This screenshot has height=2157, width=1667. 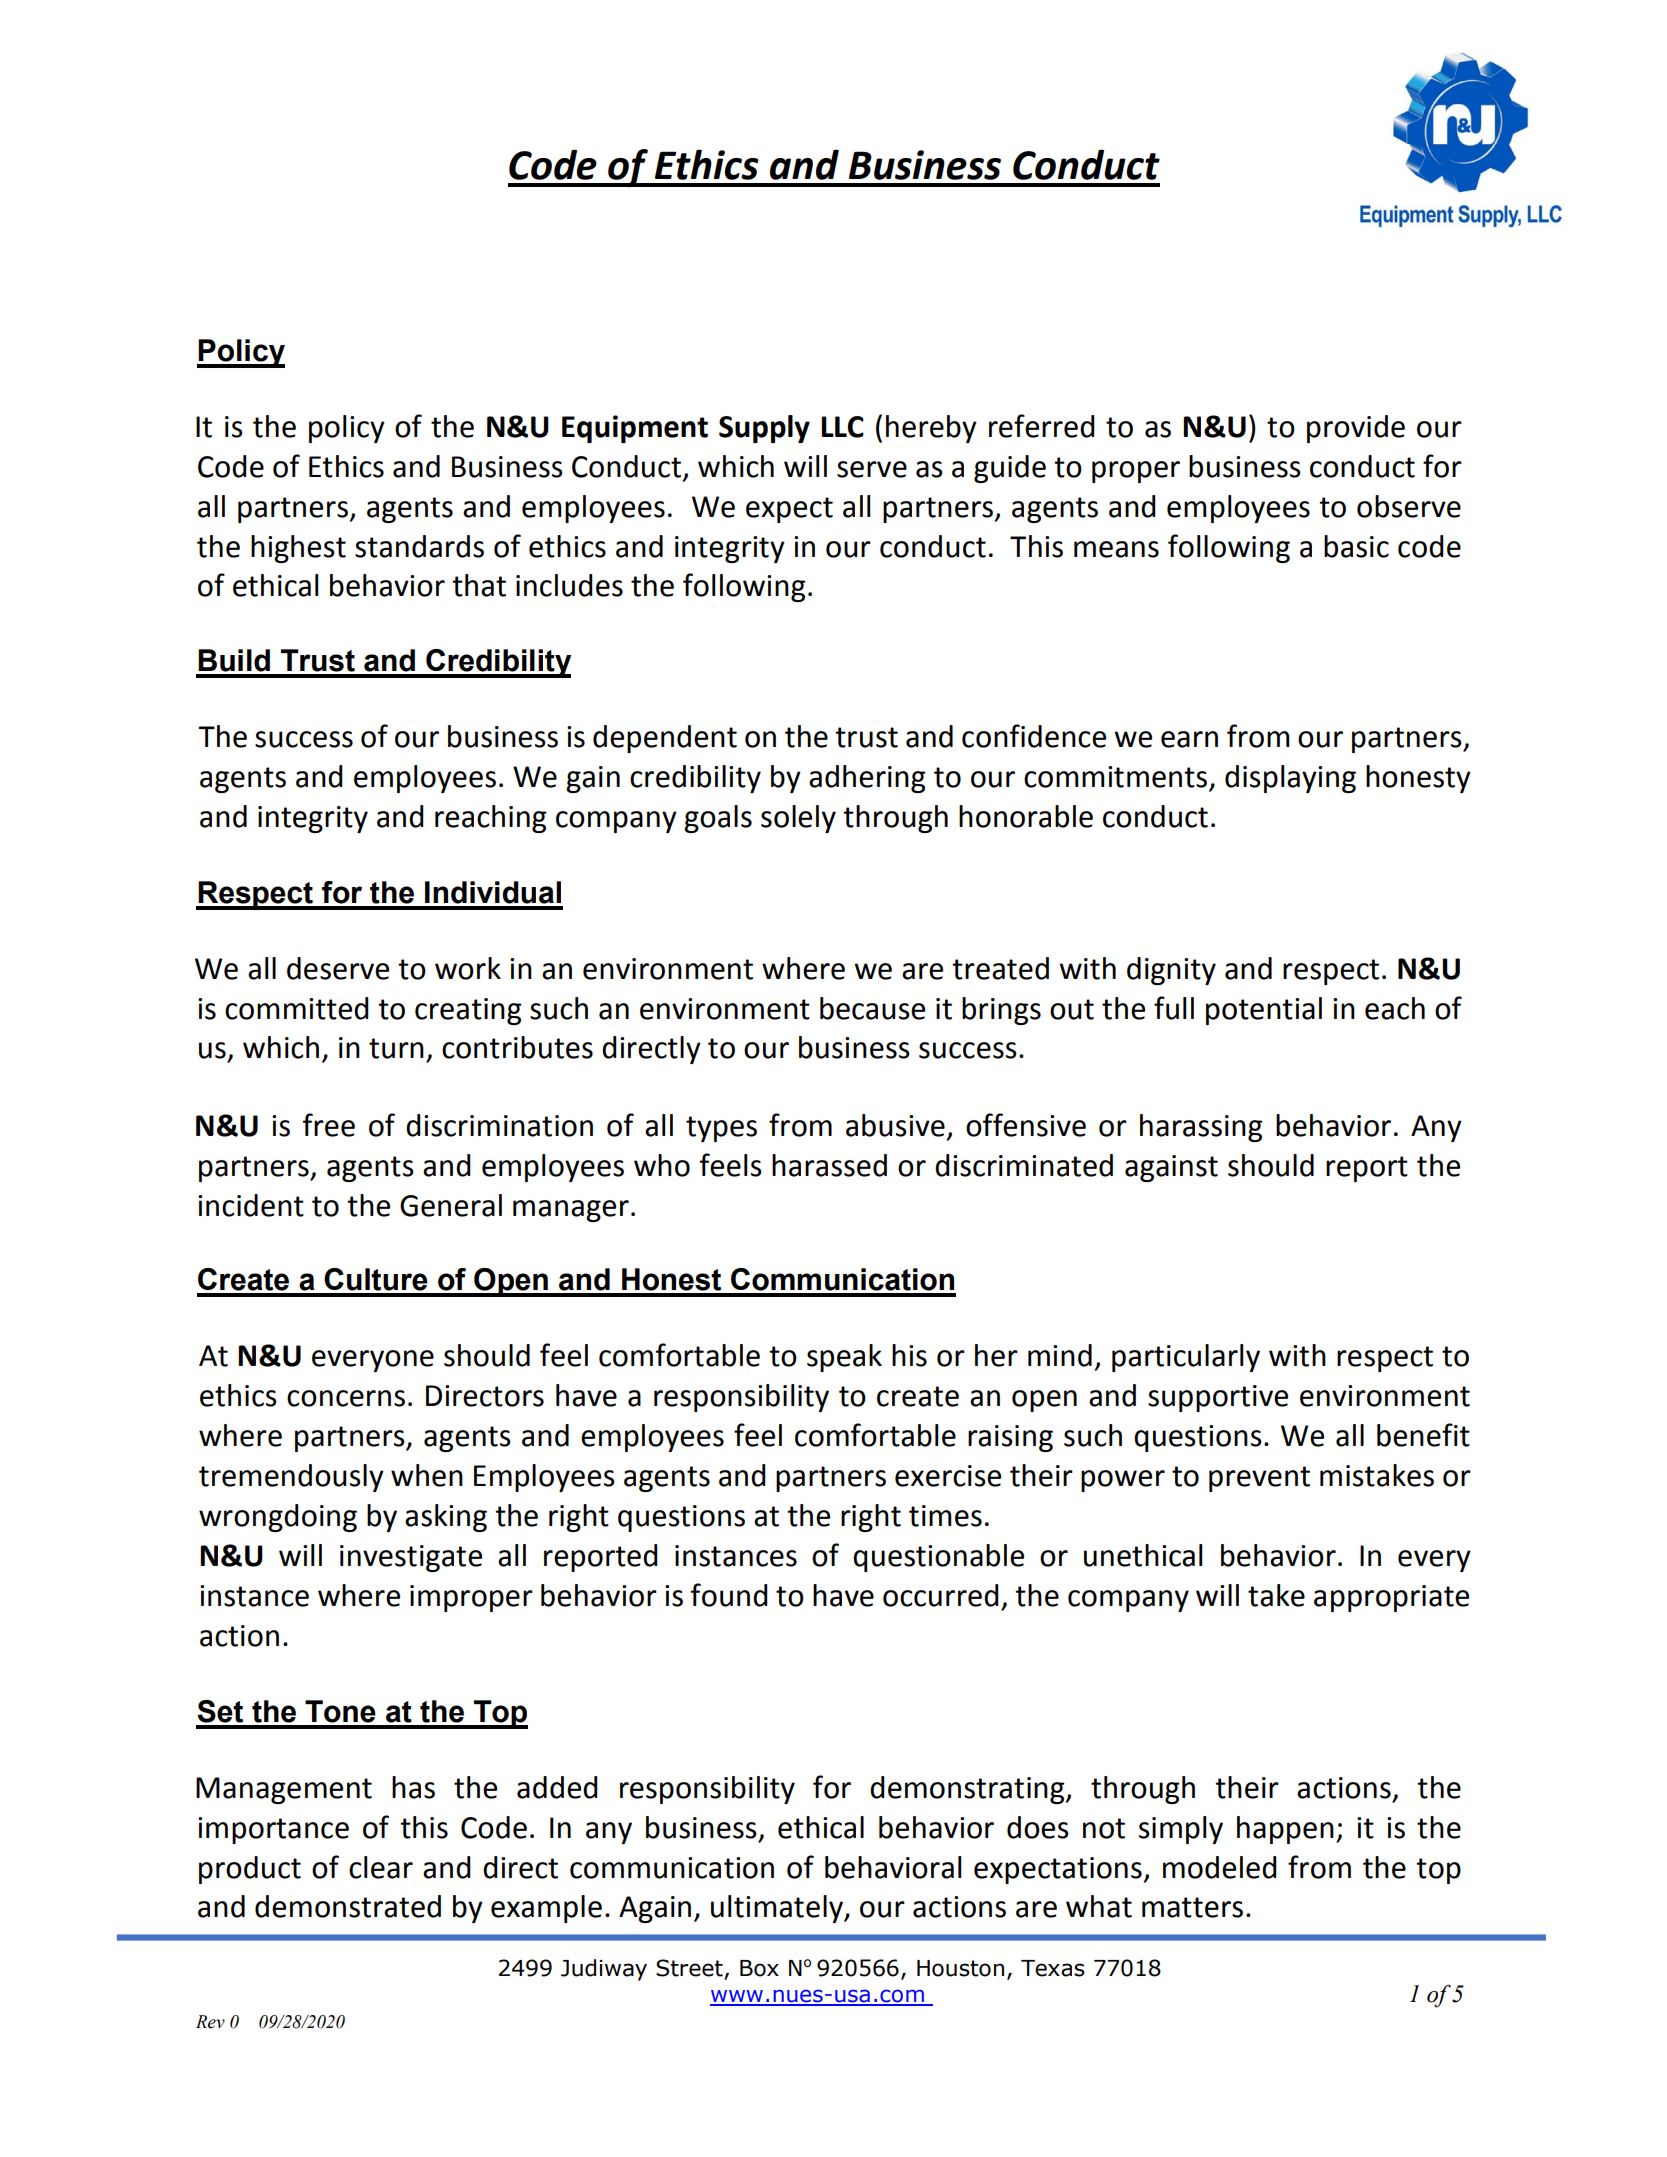 What do you see at coordinates (419, 546) in the screenshot?
I see `standards` at bounding box center [419, 546].
